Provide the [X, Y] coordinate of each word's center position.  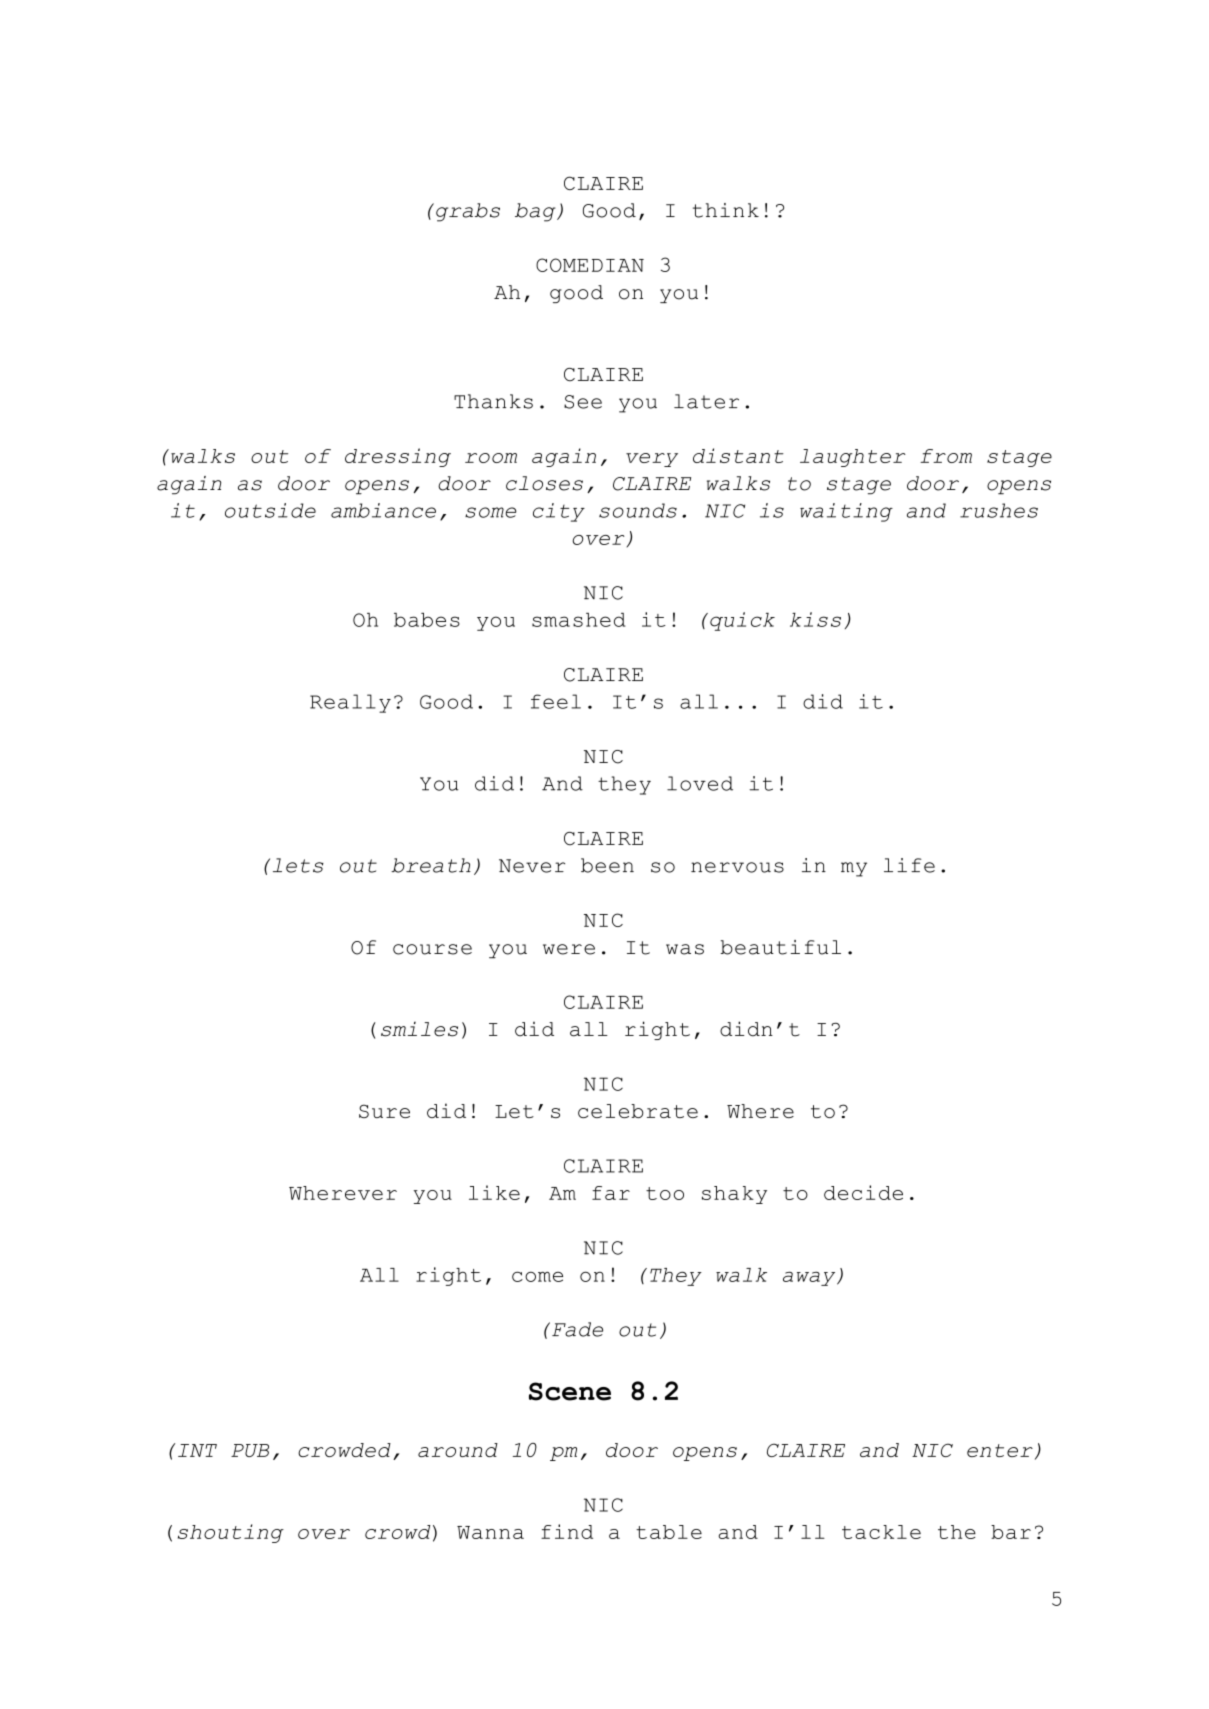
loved [700, 783]
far [611, 1193]
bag [536, 212]
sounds [638, 510]
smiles [419, 1029]
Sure [384, 1111]
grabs [468, 212]
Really [350, 703]
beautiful [780, 947]
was [685, 949]
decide [863, 1192]
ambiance [383, 510]
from [946, 456]
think [726, 210]
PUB [250, 1450]
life [909, 865]
